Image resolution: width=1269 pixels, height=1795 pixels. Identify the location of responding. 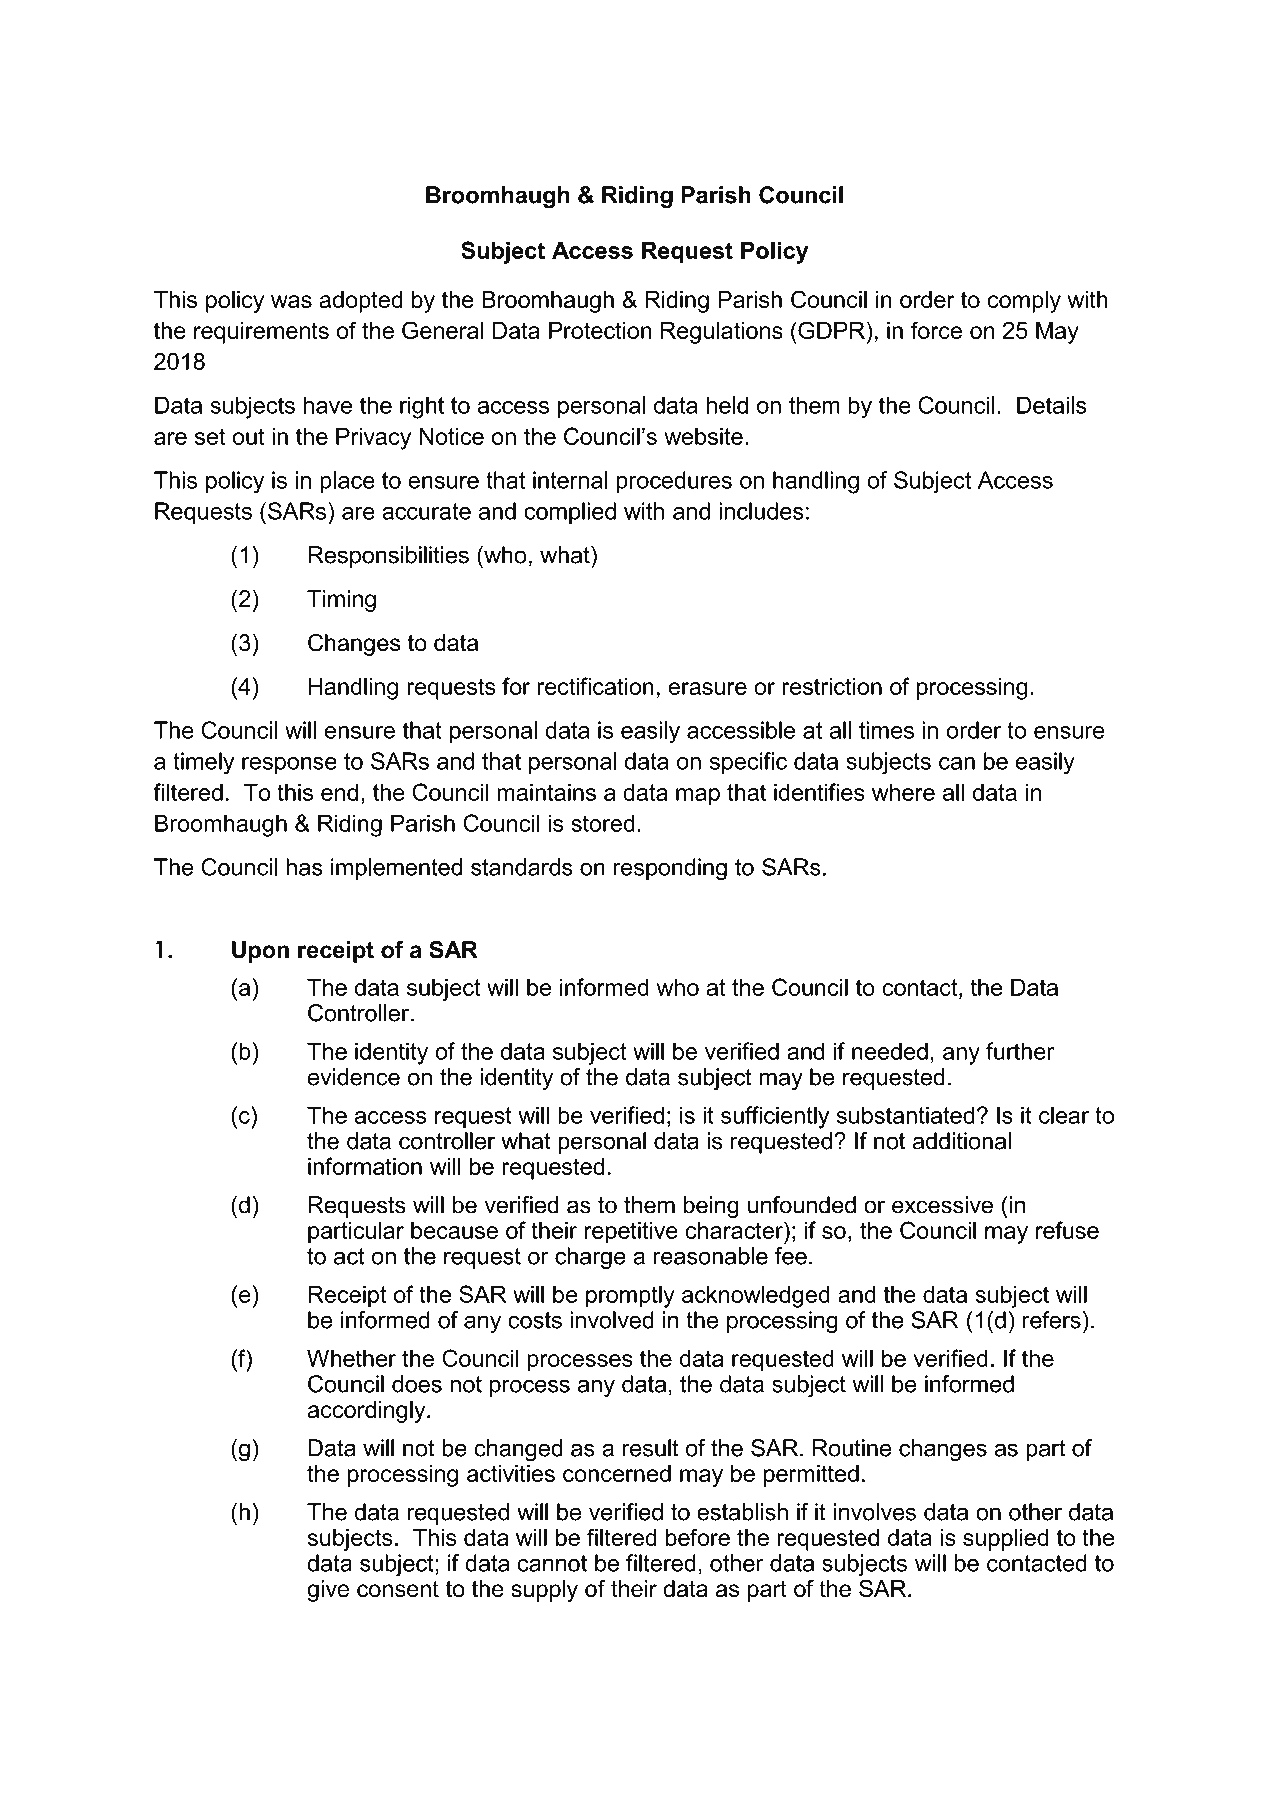
(670, 869).
